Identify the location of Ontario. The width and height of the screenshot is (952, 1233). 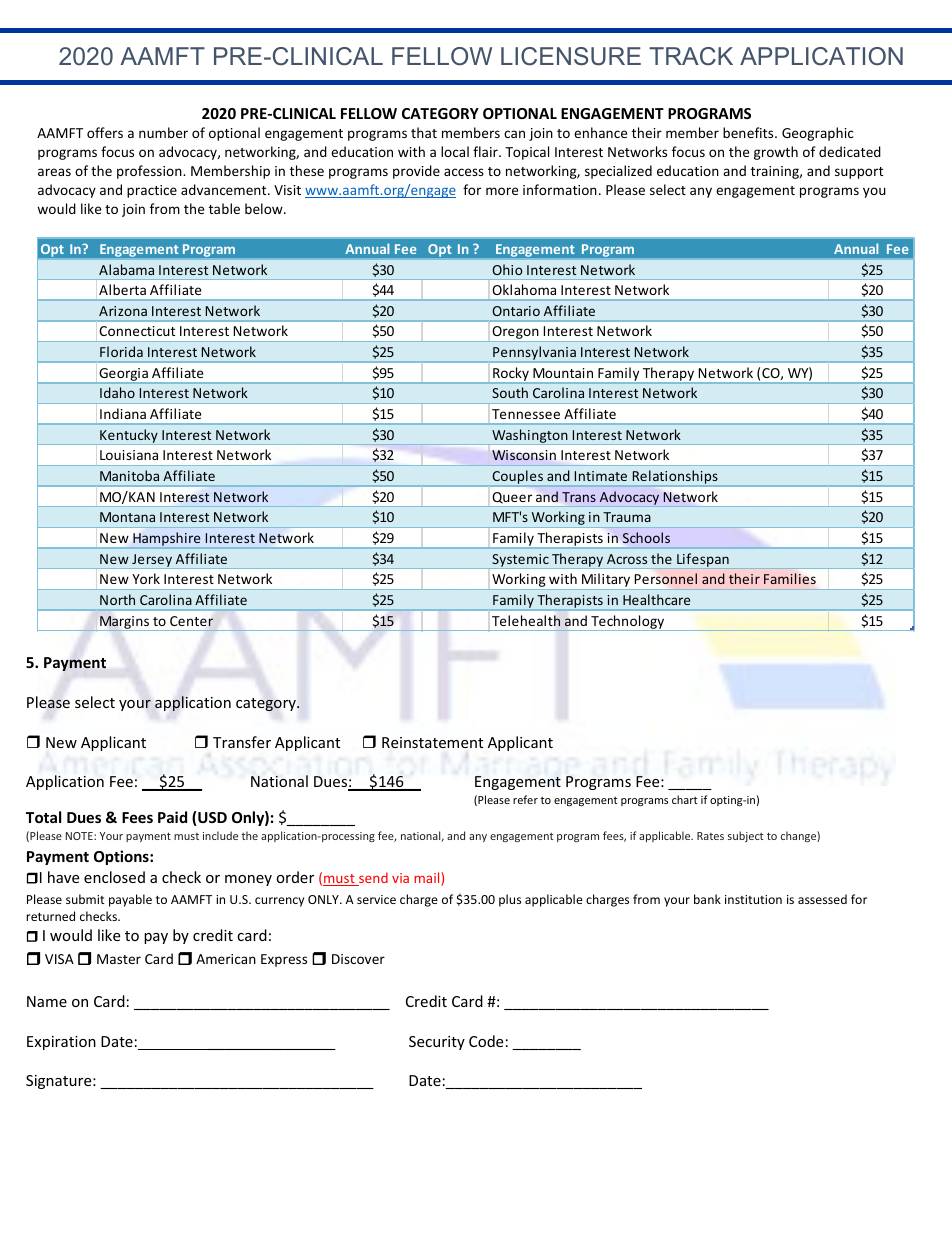
(516, 311).
